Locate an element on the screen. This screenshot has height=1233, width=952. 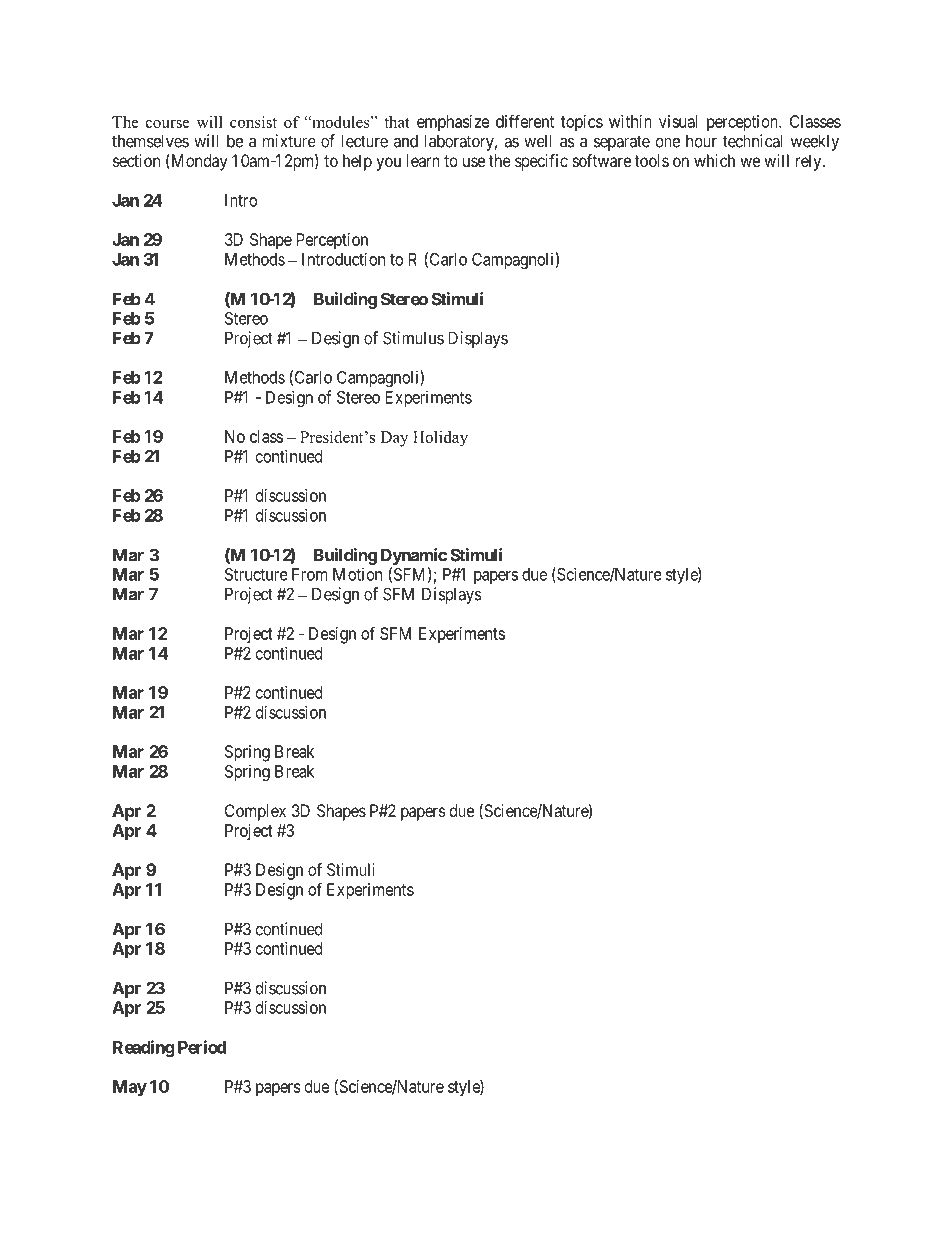
consist is located at coordinates (253, 122).
